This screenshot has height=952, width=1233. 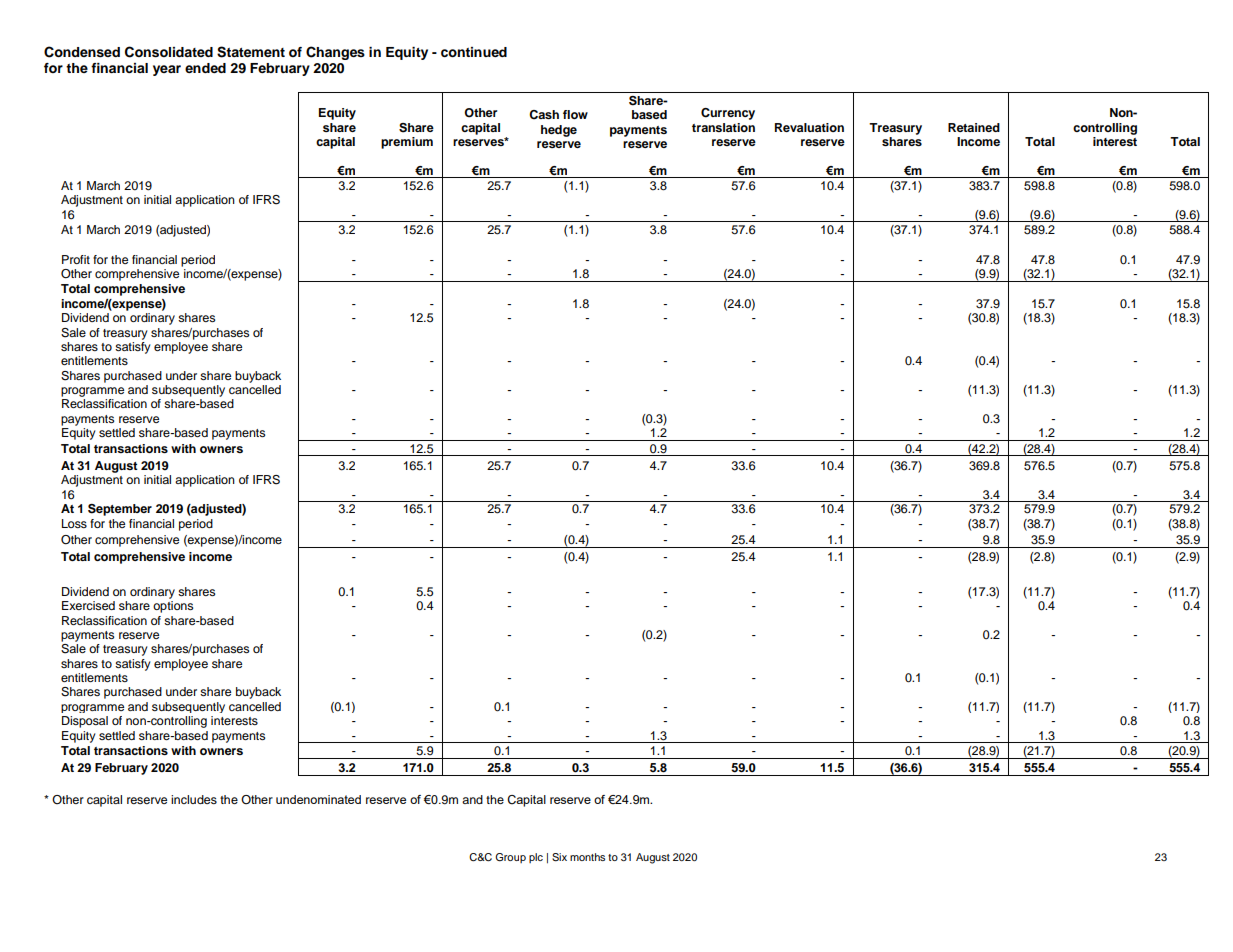 I want to click on options, so click(x=173, y=607).
